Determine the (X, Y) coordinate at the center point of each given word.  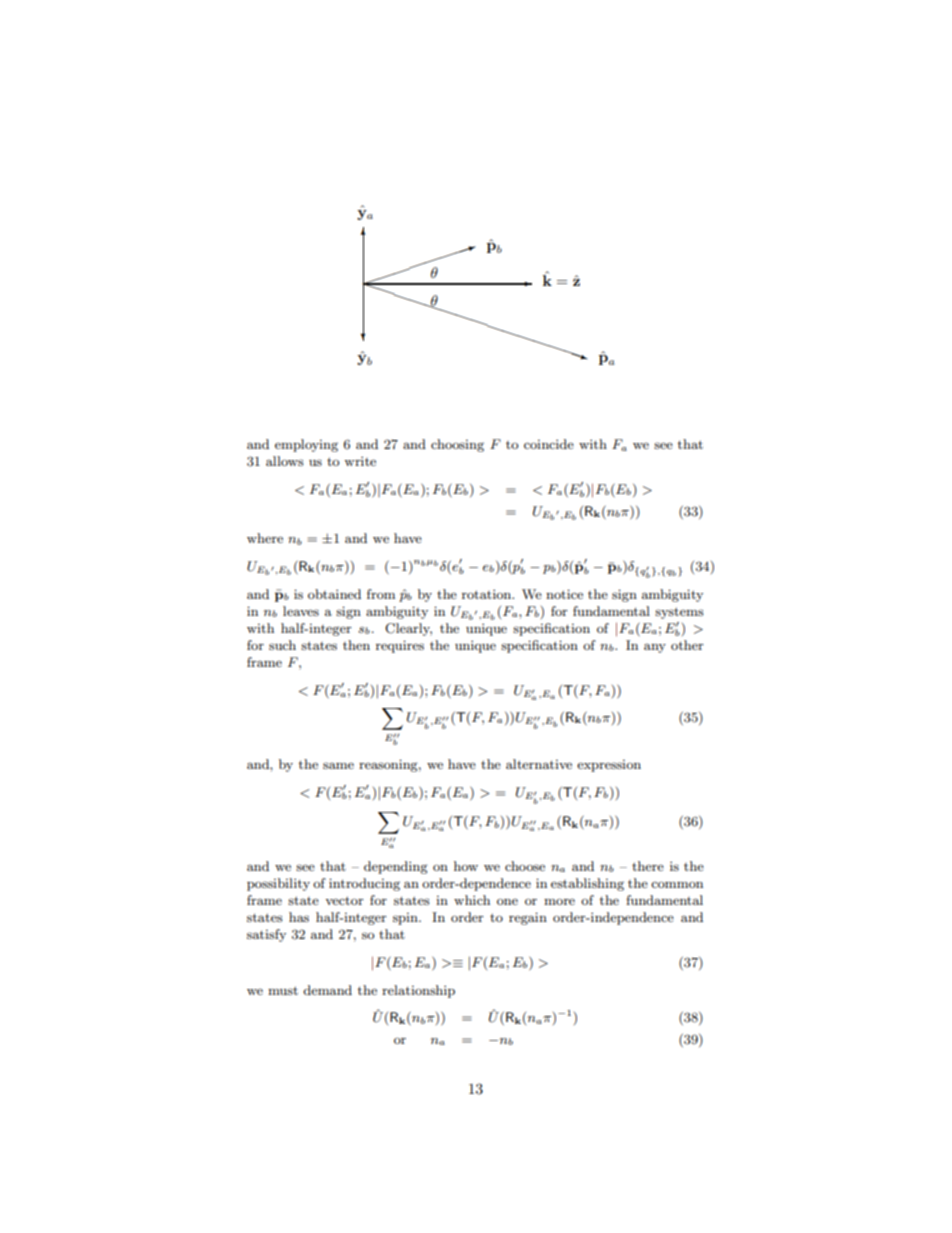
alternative (539, 764)
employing (306, 445)
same (338, 765)
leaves (301, 611)
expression (609, 766)
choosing (457, 445)
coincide (549, 444)
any (655, 648)
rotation (488, 594)
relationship (418, 991)
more (559, 901)
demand (327, 990)
